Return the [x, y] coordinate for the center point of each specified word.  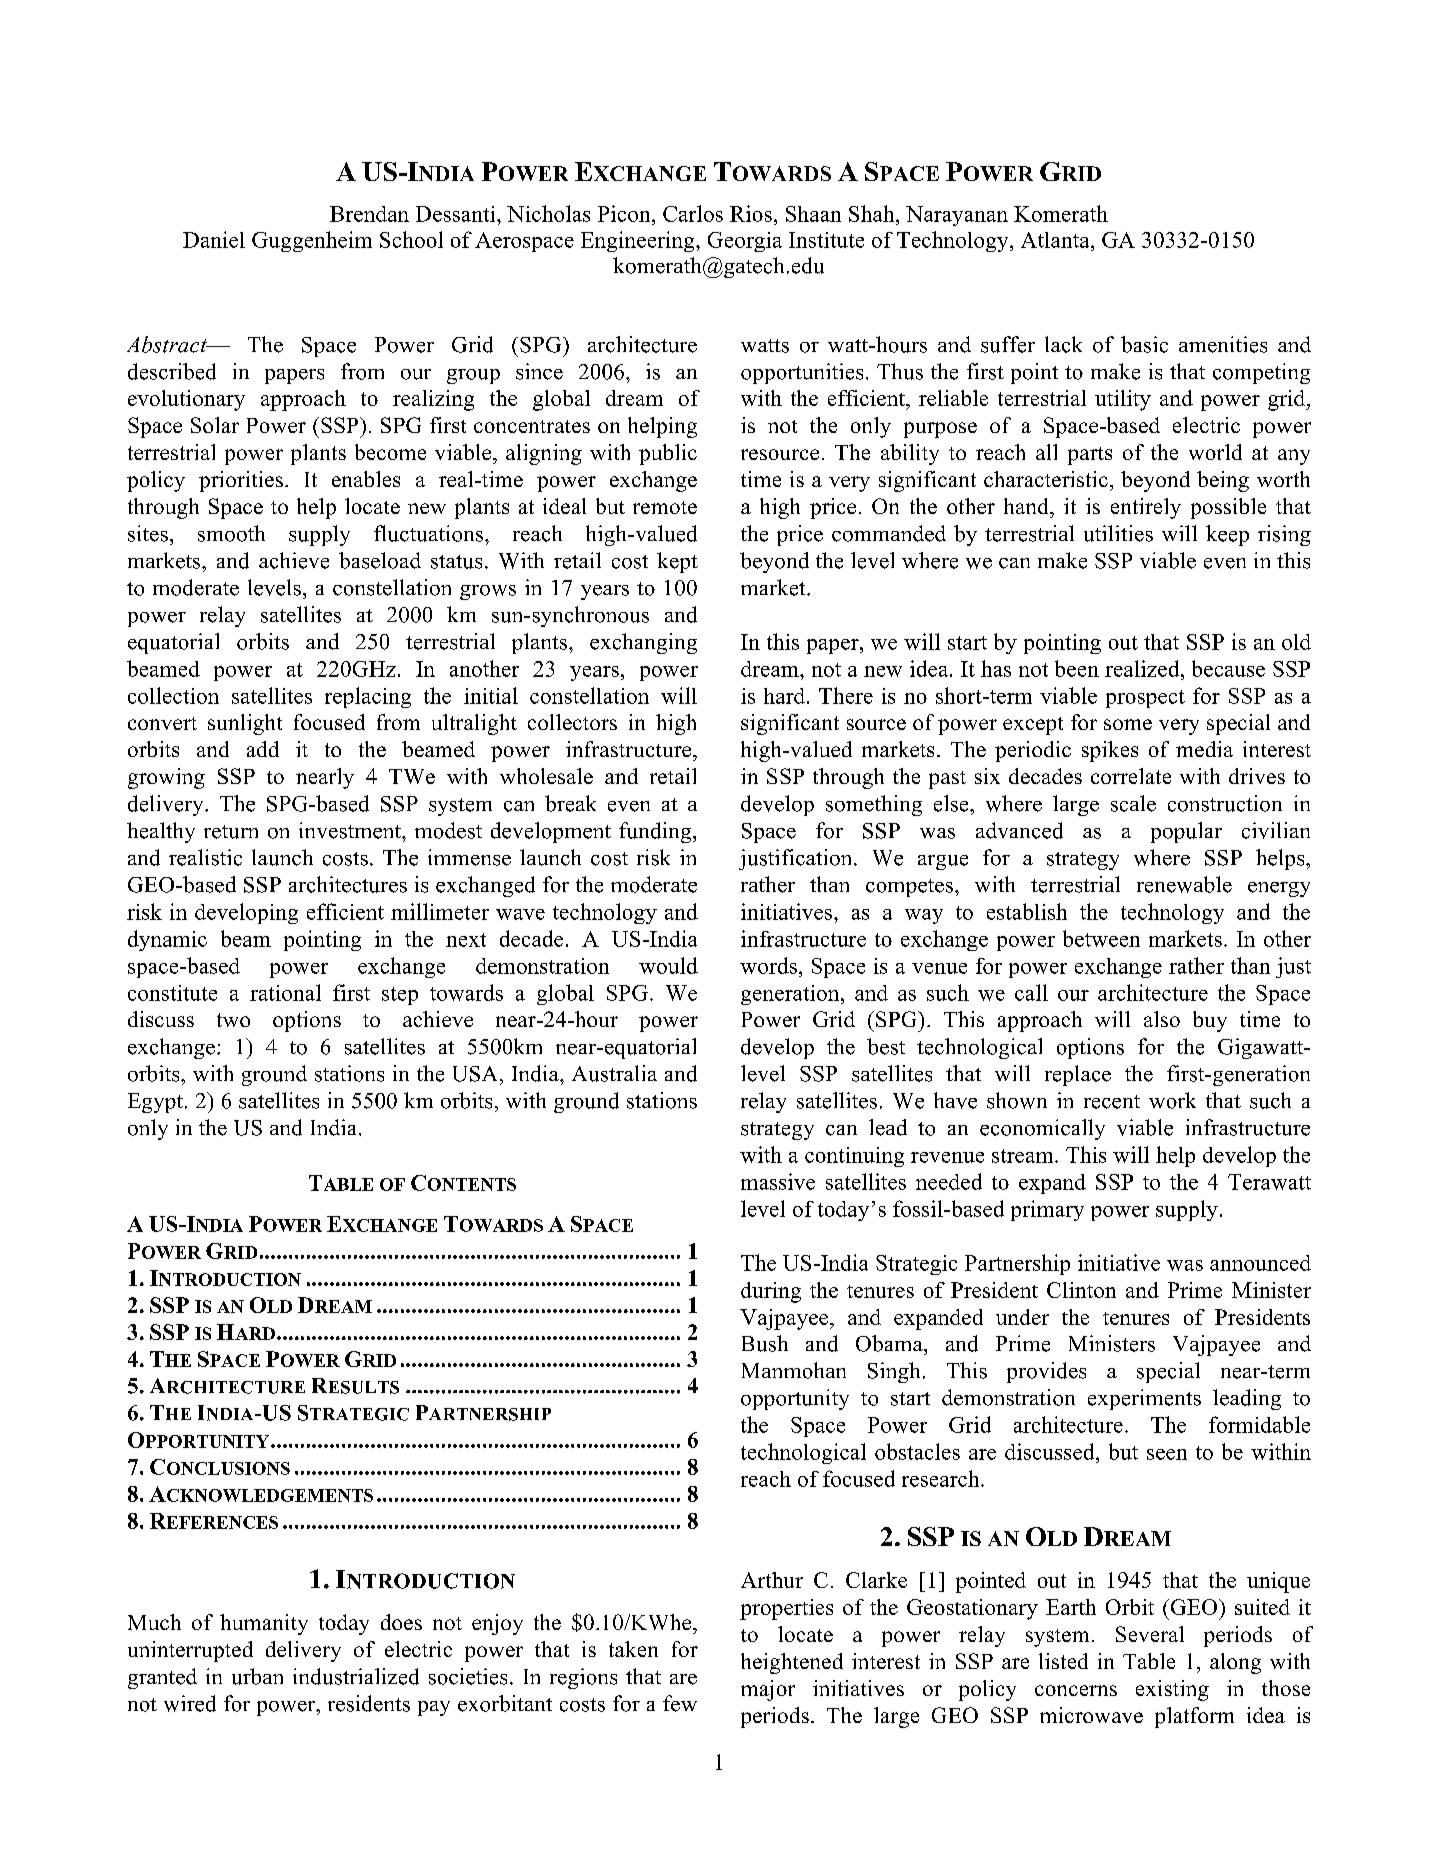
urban [257, 1676]
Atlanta [1056, 240]
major [768, 1690]
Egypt [155, 1103]
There [846, 695]
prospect [1145, 699]
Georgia [745, 242]
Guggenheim [312, 241]
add [263, 749]
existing [1172, 1690]
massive [778, 1181]
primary [1047, 1210]
